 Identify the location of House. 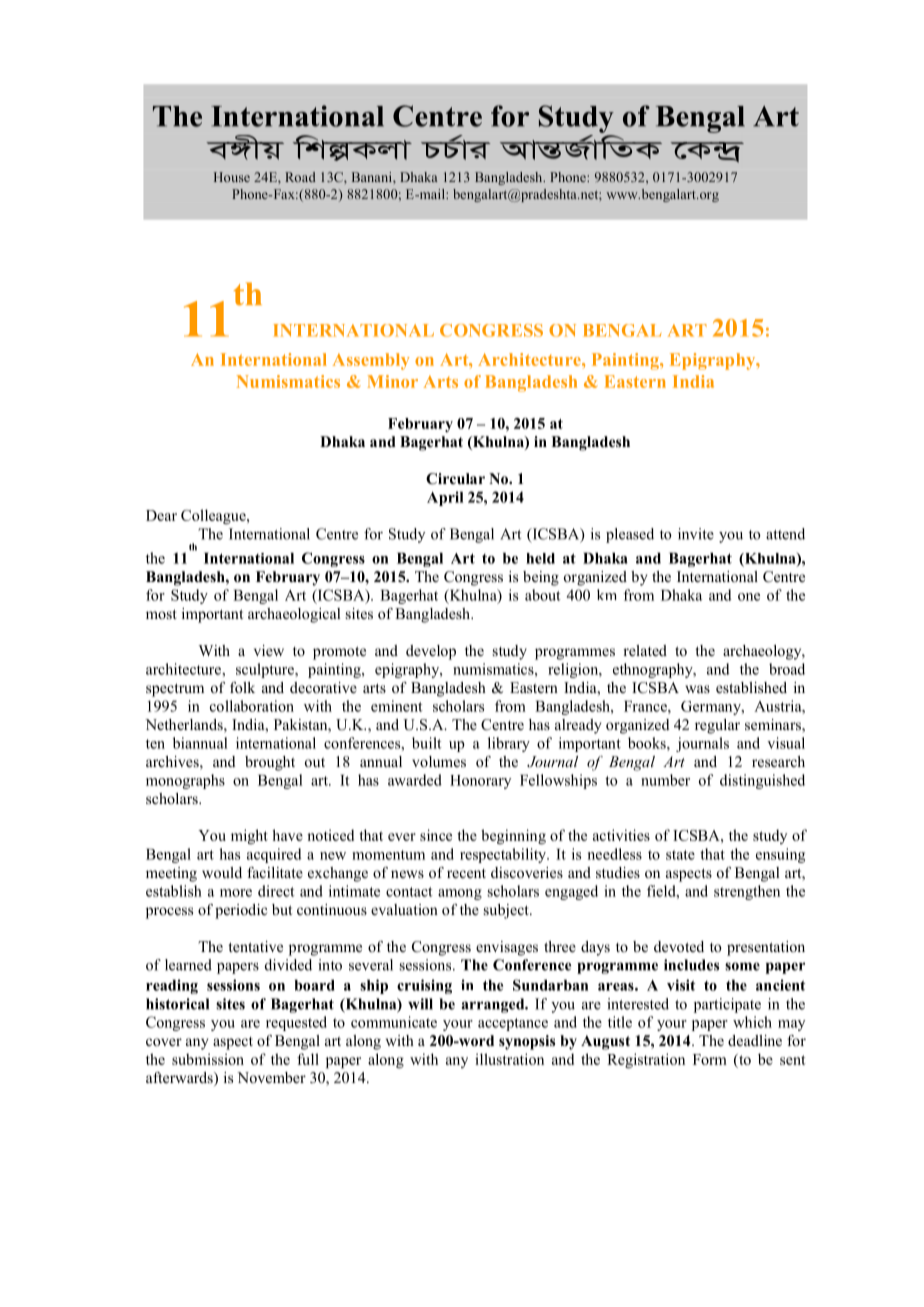
(232, 177).
